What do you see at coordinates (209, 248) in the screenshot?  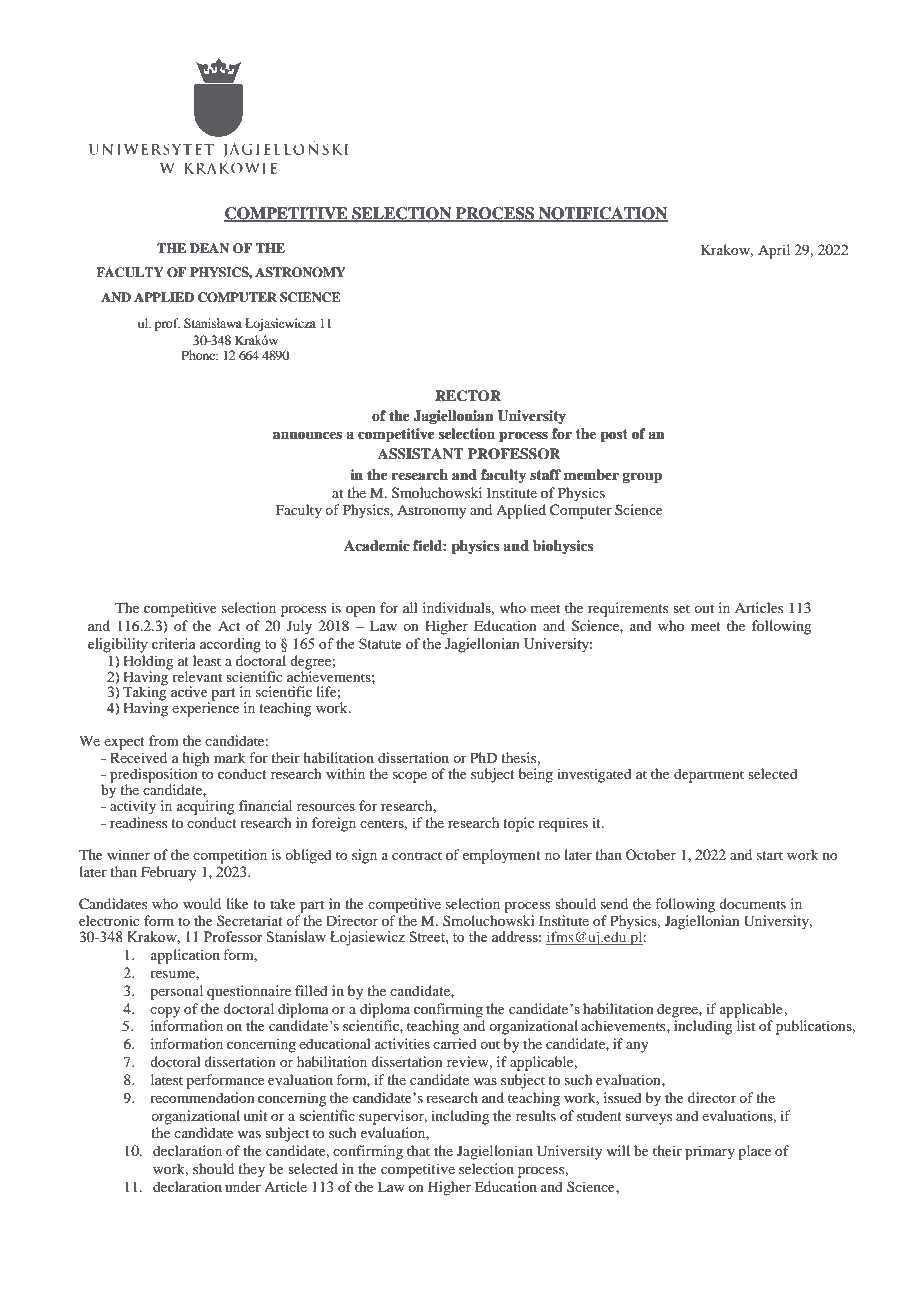 I see `DEAN` at bounding box center [209, 248].
